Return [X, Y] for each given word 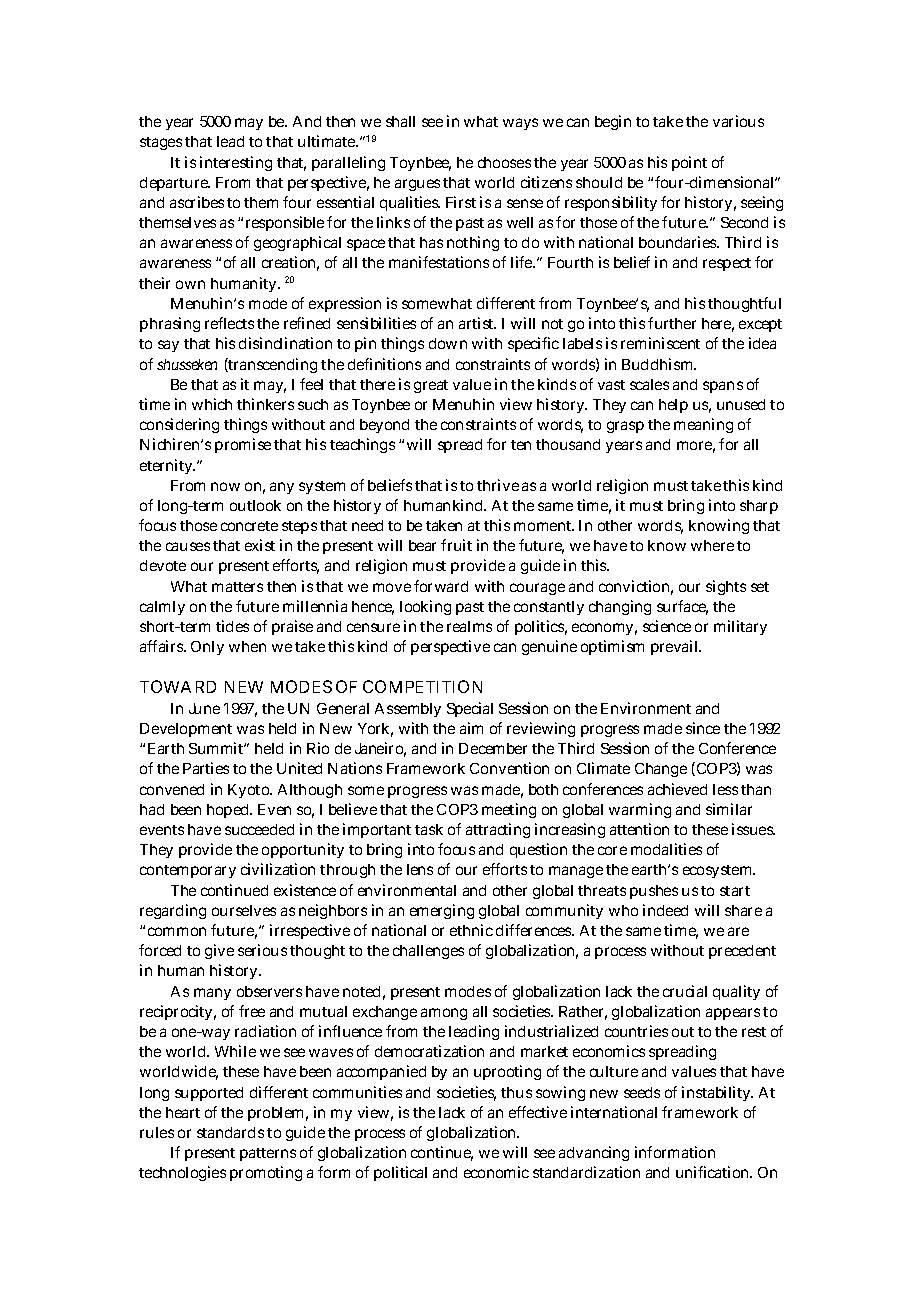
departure [175, 184]
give [219, 951]
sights [726, 587]
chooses [504, 162]
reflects [229, 323]
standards [230, 1132]
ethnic [471, 930]
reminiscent [660, 343]
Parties [206, 768]
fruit [456, 545]
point [689, 163]
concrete [249, 526]
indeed [665, 910]
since [703, 728]
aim [471, 728]
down [448, 343]
